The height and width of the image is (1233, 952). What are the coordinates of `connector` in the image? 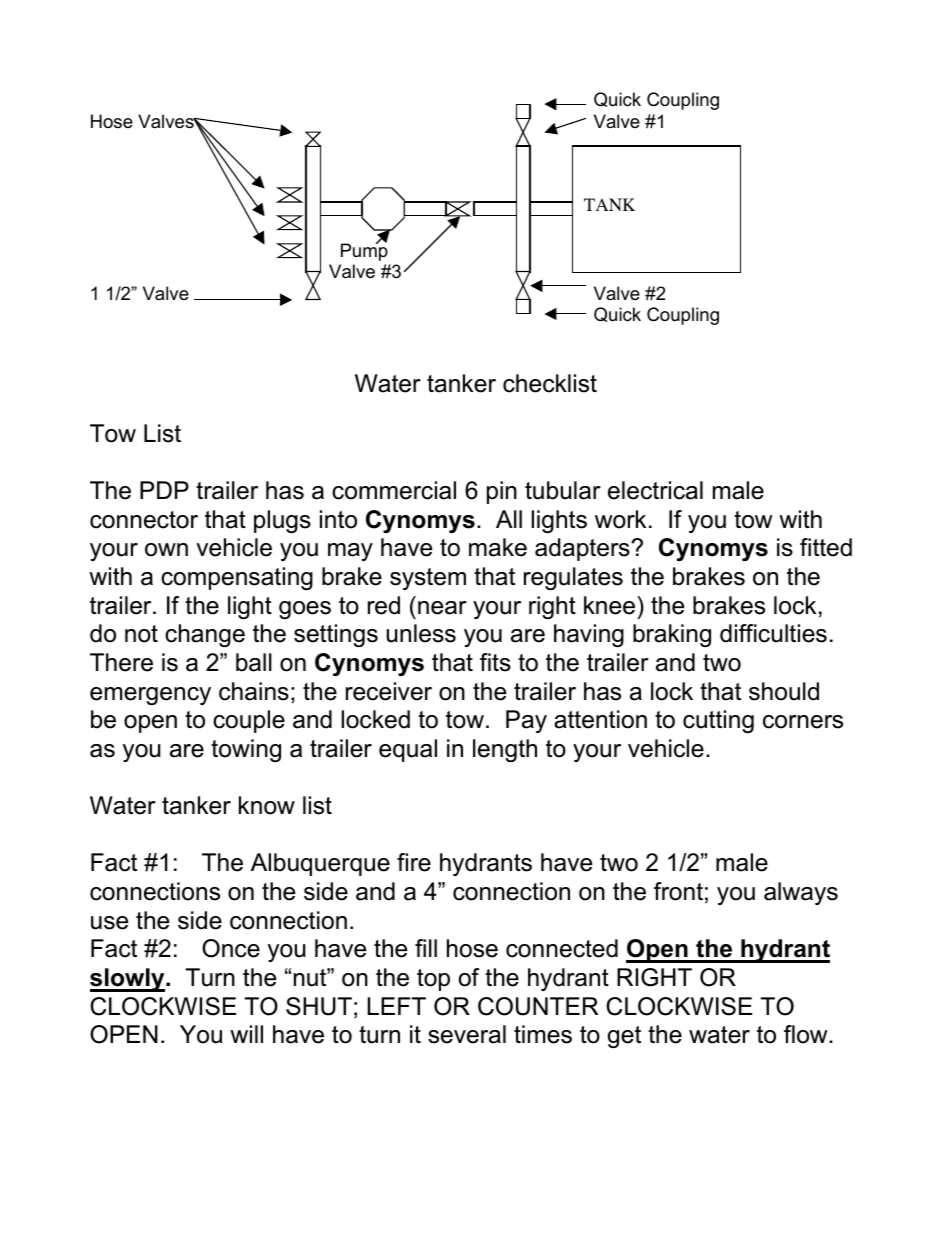 It's located at (144, 520).
